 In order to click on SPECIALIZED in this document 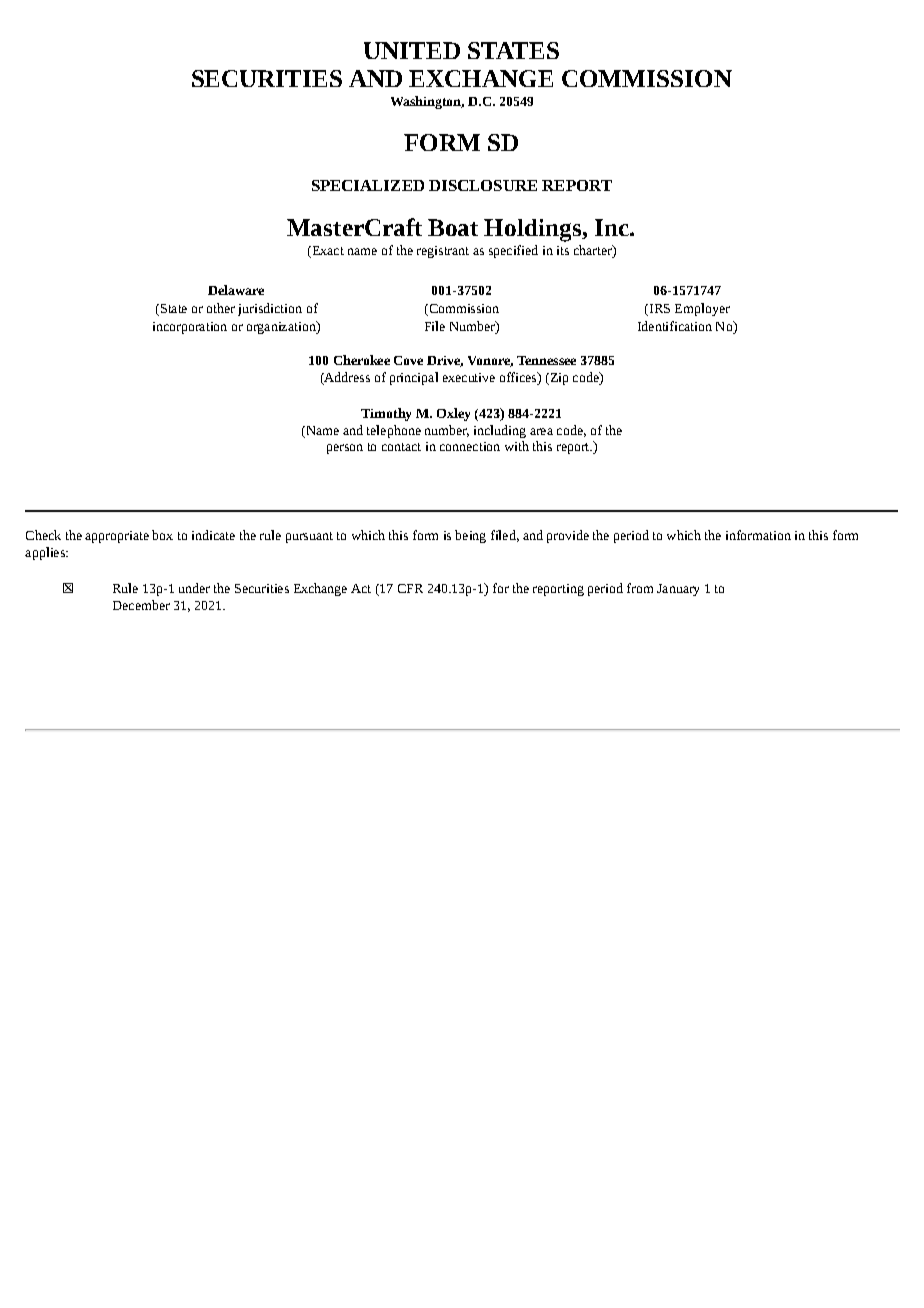, I will do `click(368, 185)`.
